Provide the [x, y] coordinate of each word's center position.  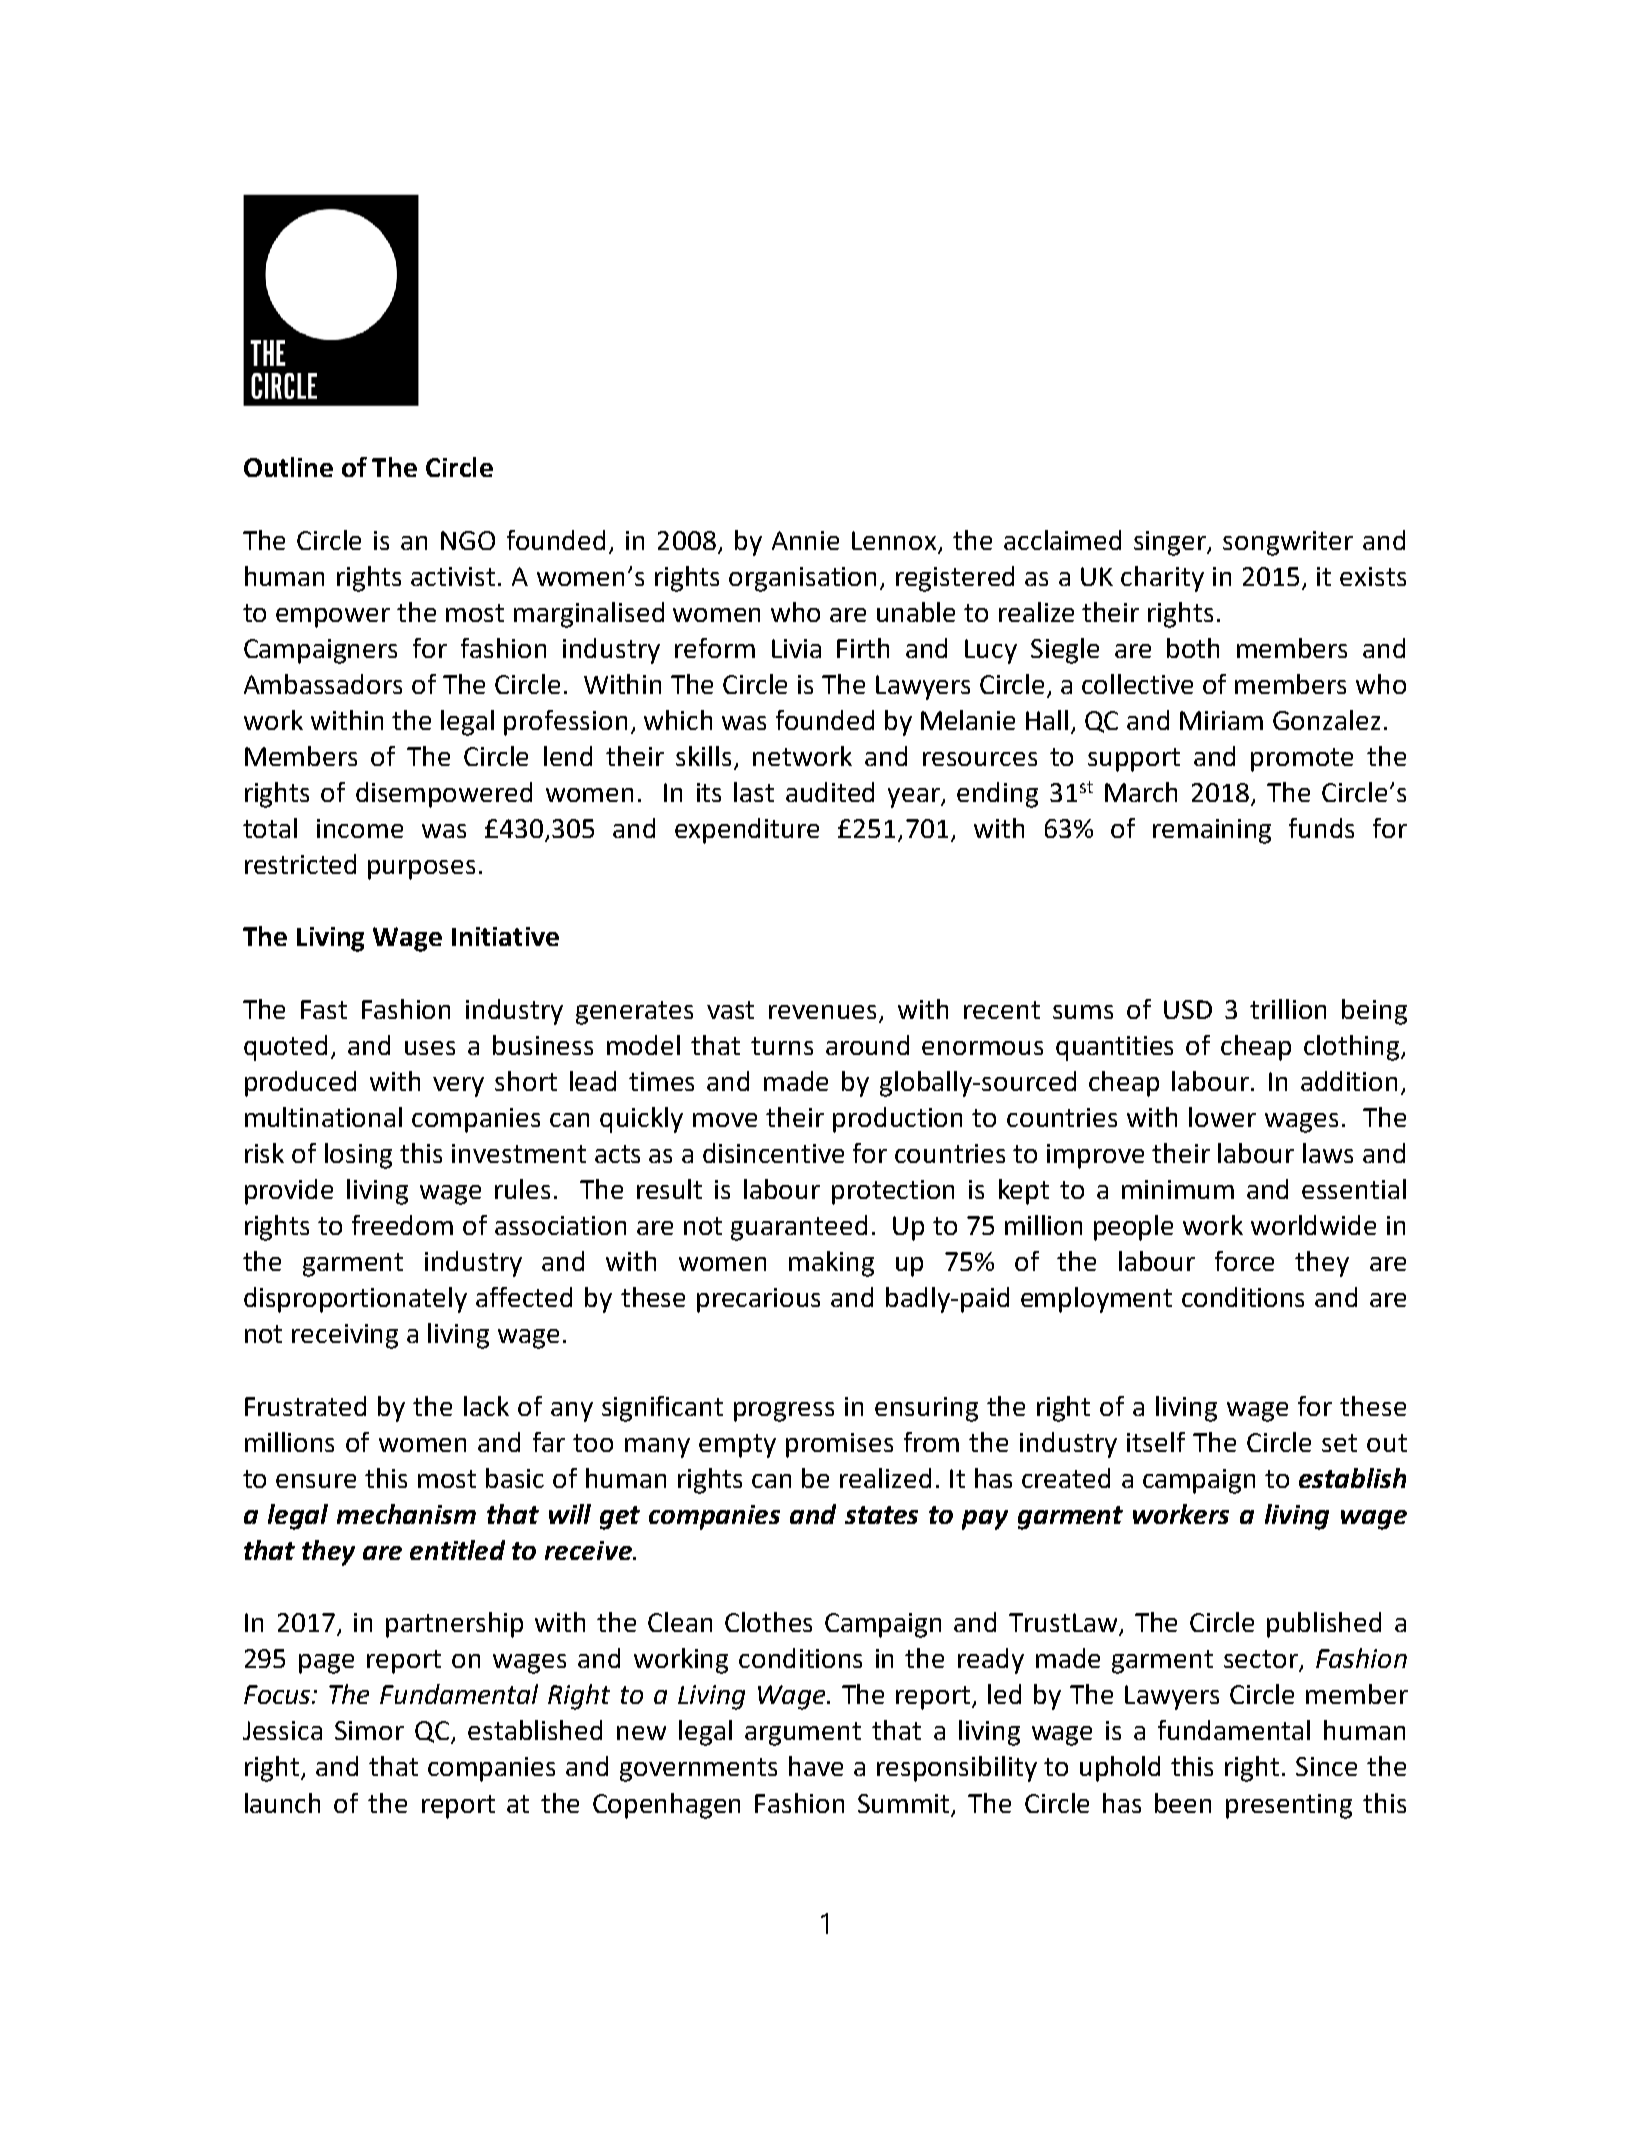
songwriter [1288, 543]
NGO [468, 540]
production [897, 1120]
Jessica [282, 1730]
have [816, 1766]
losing [358, 1156]
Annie [805, 540]
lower [1222, 1117]
